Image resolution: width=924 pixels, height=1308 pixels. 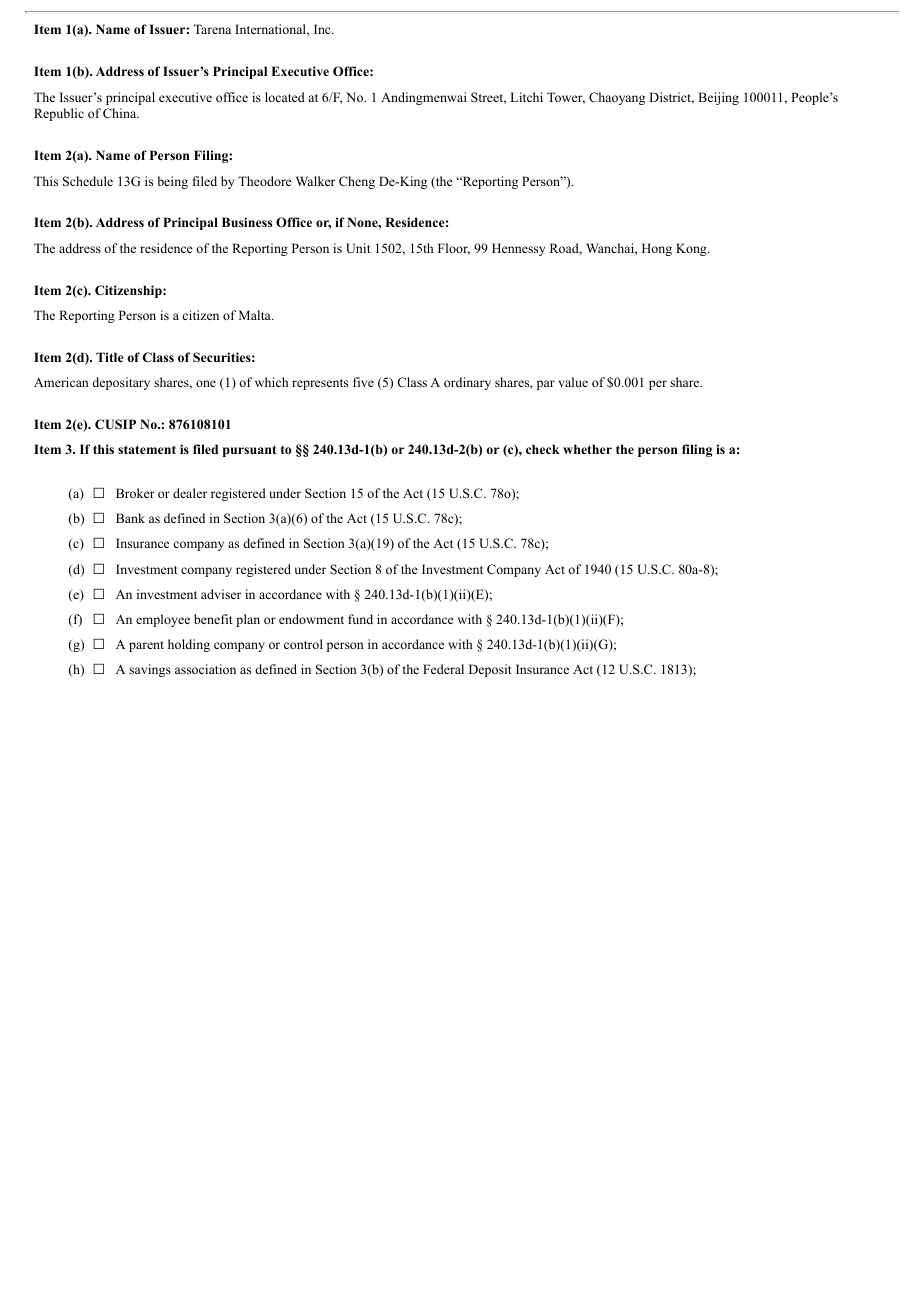 What do you see at coordinates (443, 669) in the document?
I see `Federal` at bounding box center [443, 669].
